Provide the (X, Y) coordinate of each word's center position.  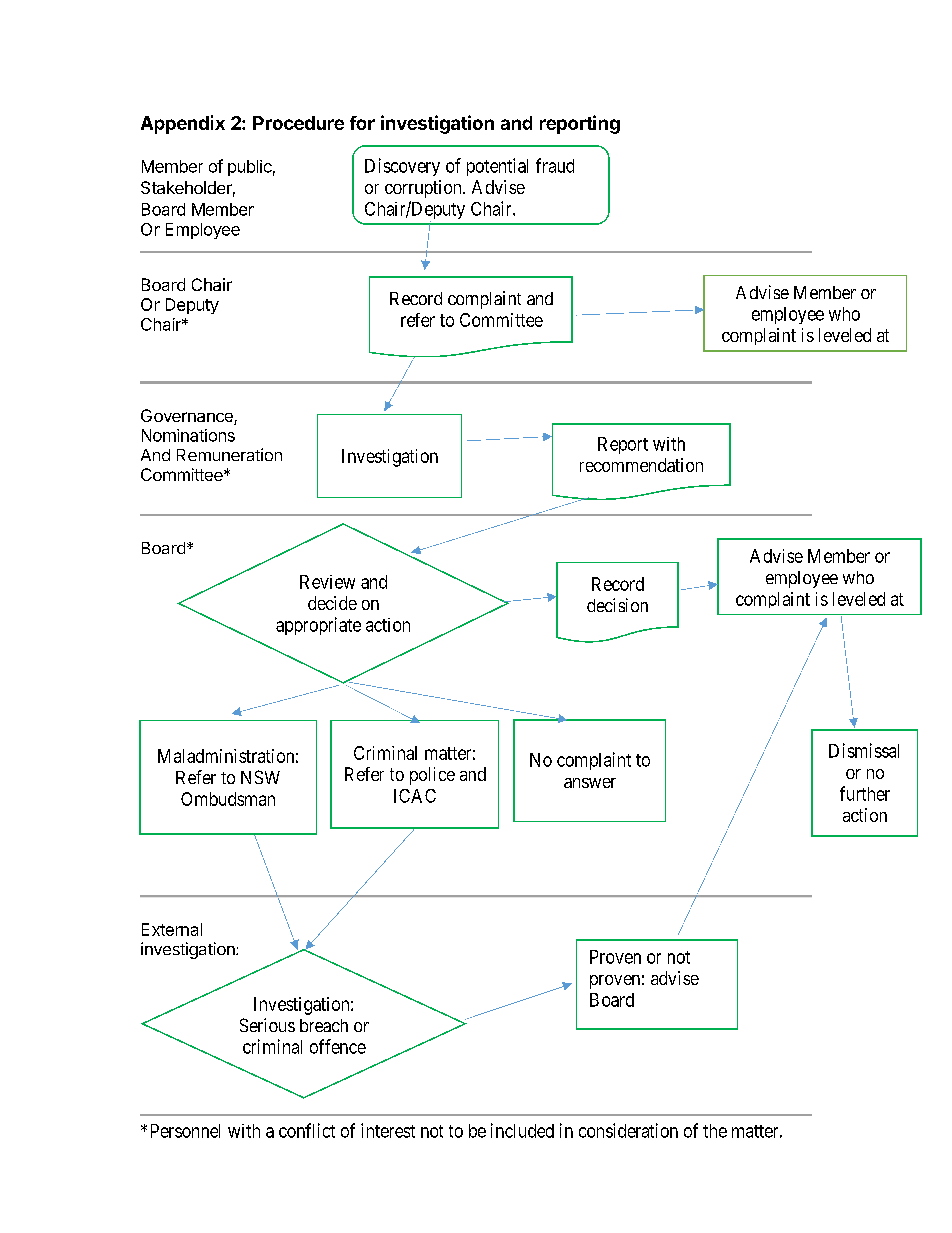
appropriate (318, 626)
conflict (307, 1130)
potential (497, 167)
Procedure (298, 123)
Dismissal (864, 750)
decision (617, 605)
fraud (555, 165)
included (522, 1130)
